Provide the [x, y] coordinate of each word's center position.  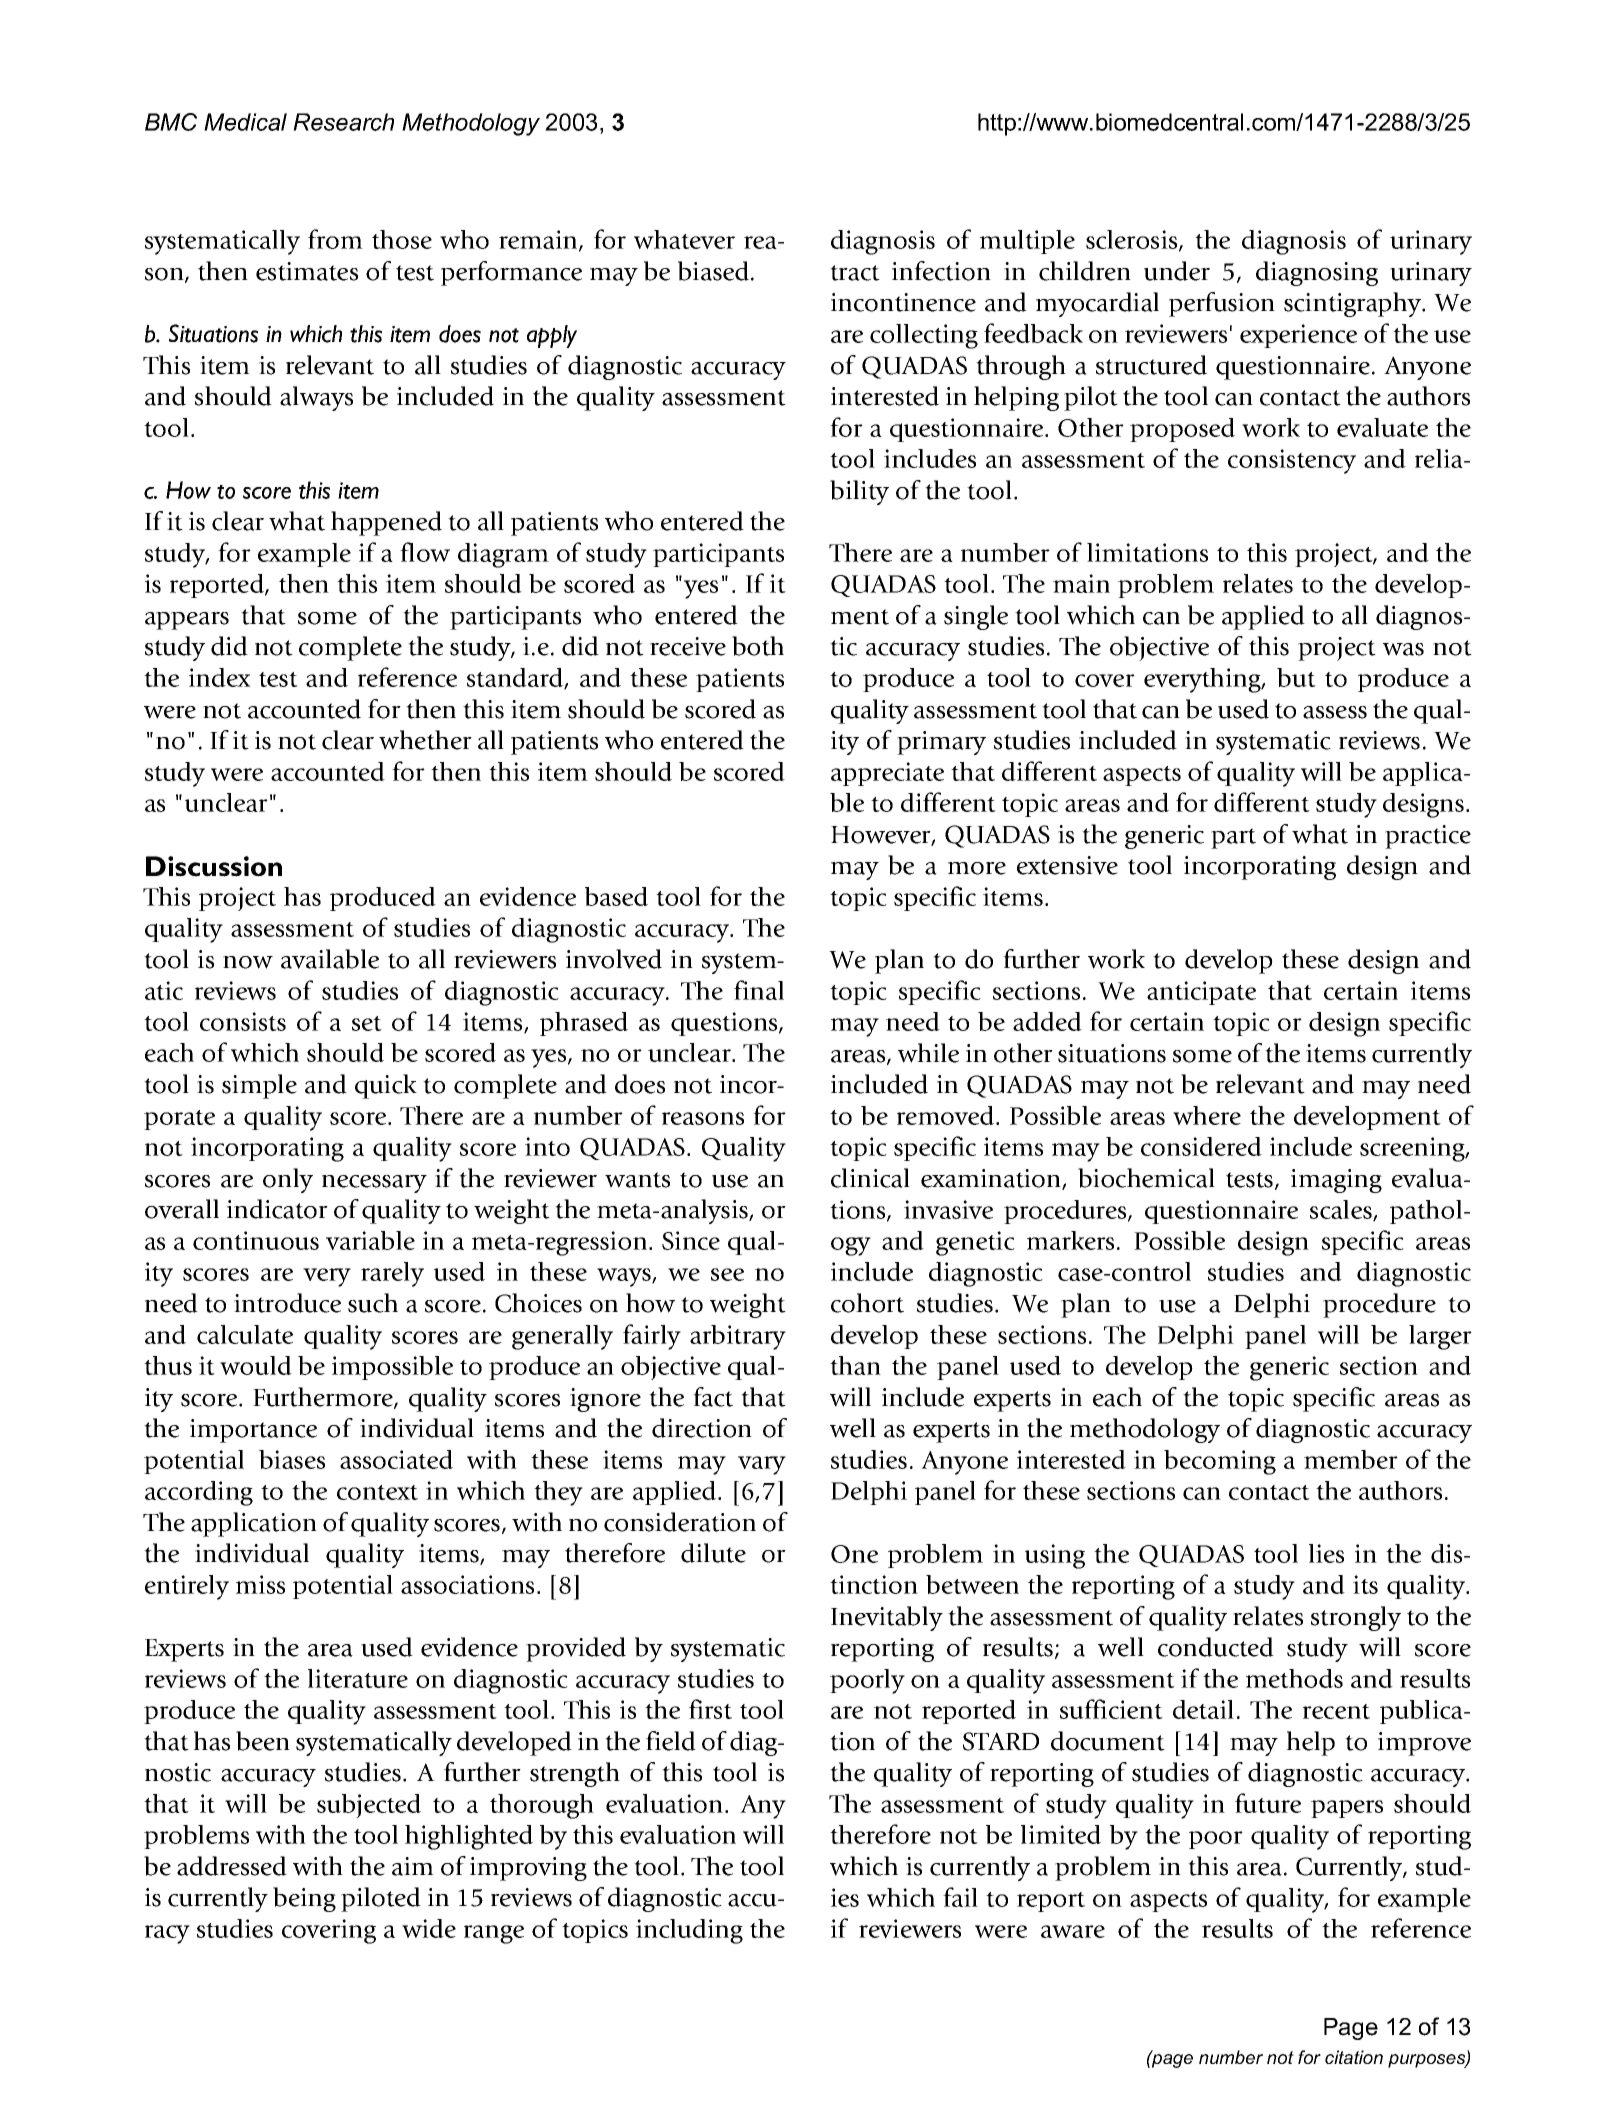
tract [855, 273]
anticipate [1201, 993]
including [689, 1931]
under [1177, 271]
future [1268, 1803]
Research [343, 122]
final [759, 990]
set [367, 1023]
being [304, 1899]
